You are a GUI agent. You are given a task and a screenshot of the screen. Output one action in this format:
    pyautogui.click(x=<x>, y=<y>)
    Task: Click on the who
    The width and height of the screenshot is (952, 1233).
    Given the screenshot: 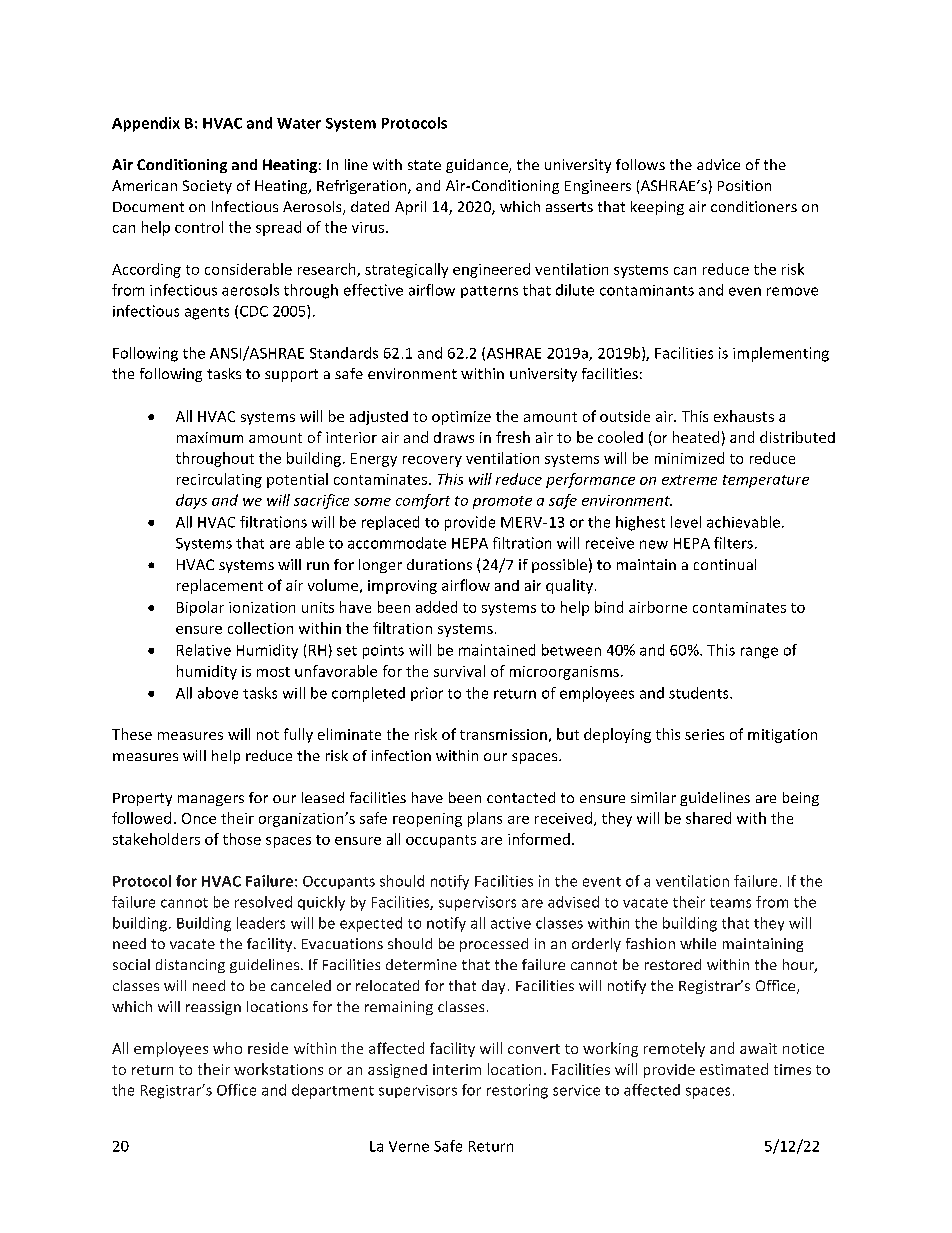 What is the action you would take?
    pyautogui.click(x=227, y=1048)
